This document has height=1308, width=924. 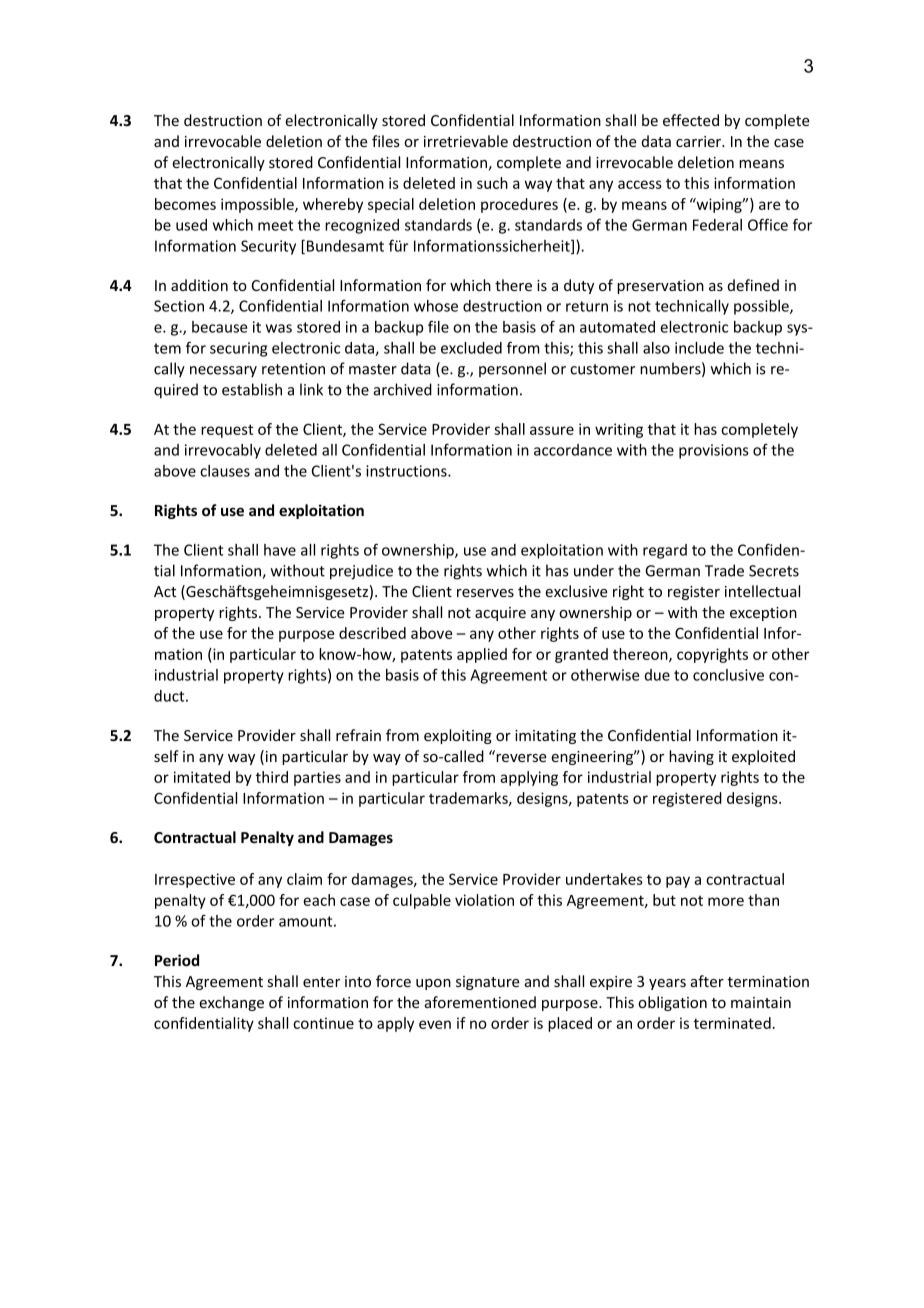 I want to click on irretrievable, so click(x=466, y=141).
